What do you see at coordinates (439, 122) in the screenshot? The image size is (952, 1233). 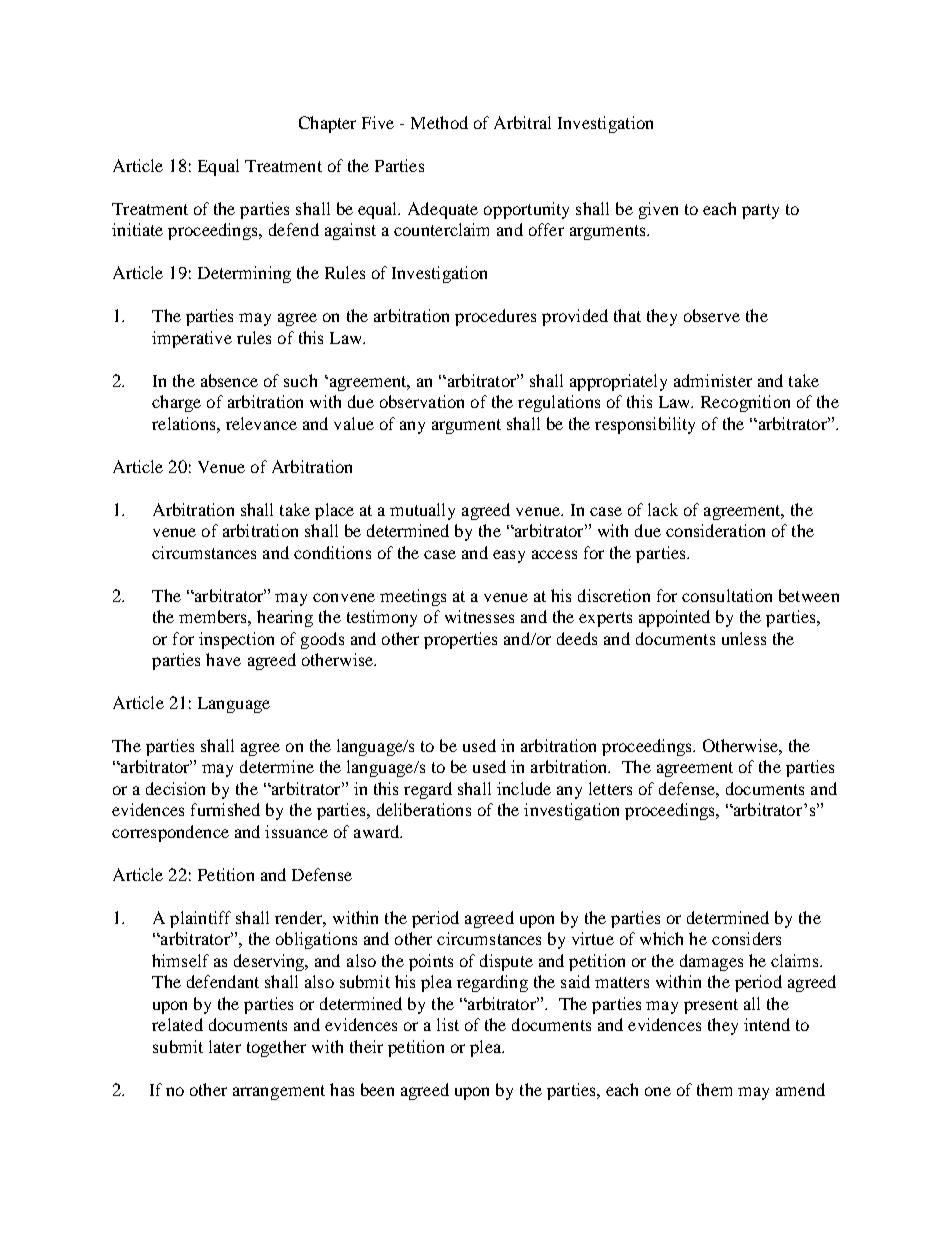 I see `Method` at bounding box center [439, 122].
